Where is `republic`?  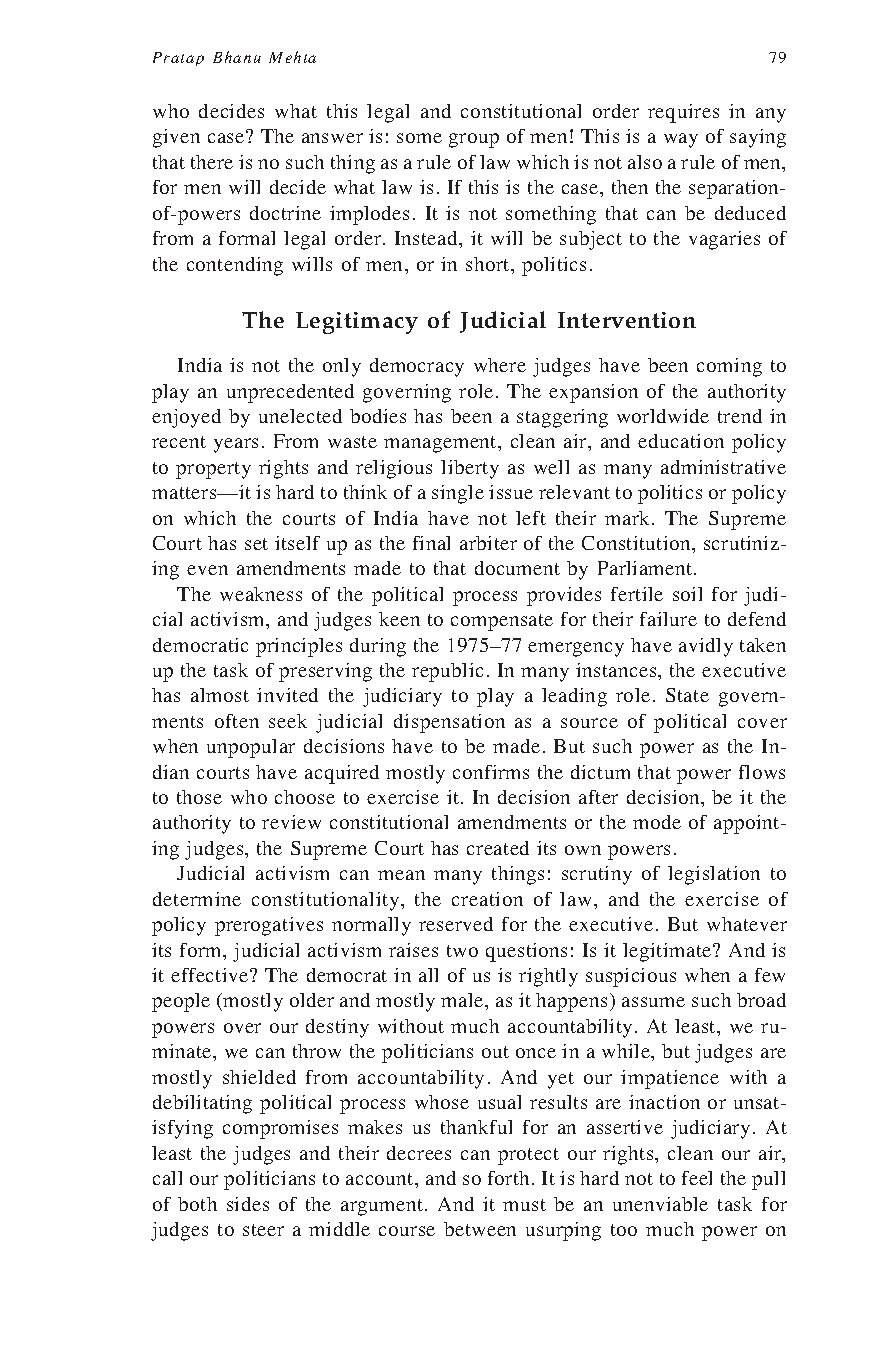 republic is located at coordinates (447, 672).
